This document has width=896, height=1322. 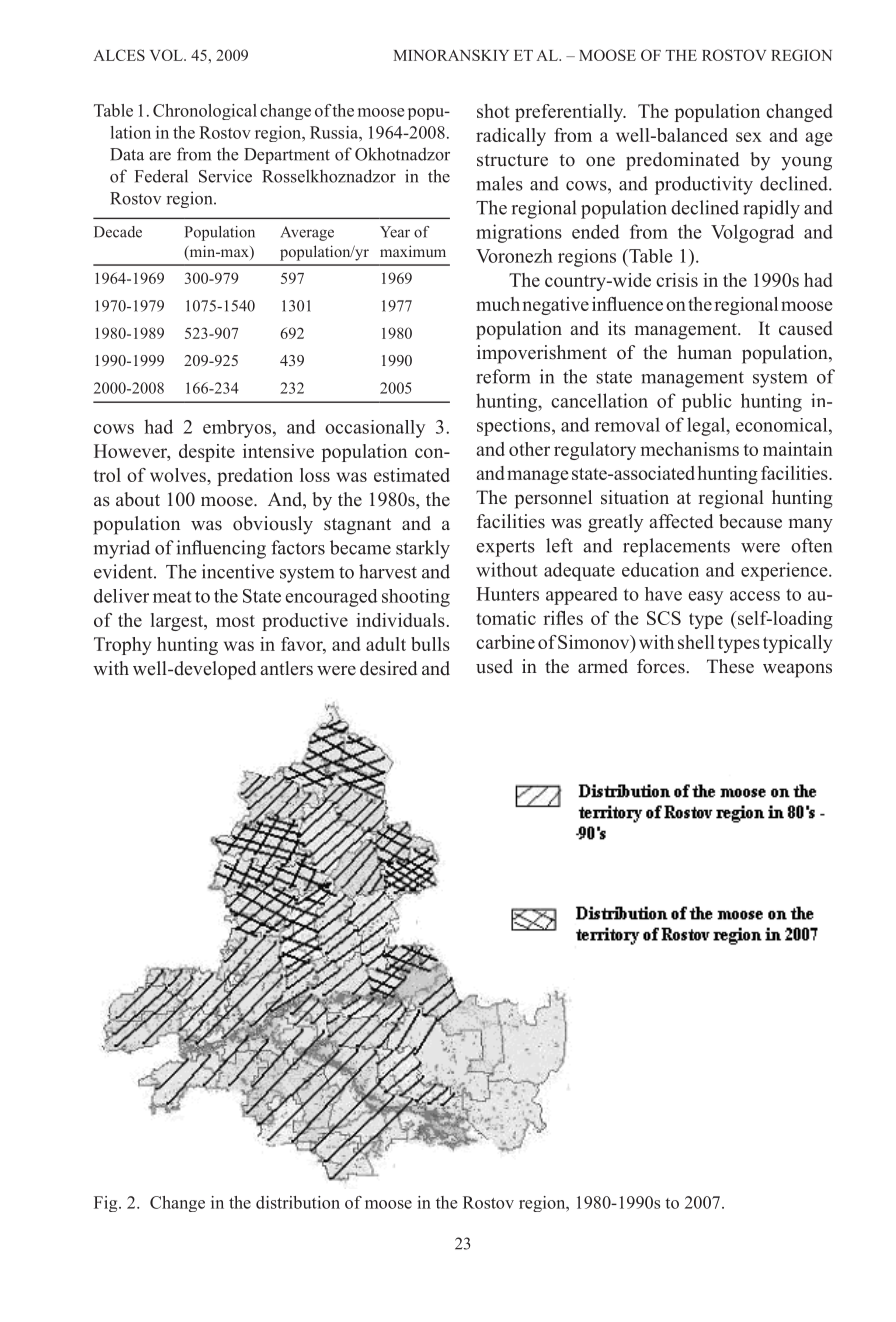 What do you see at coordinates (205, 112) in the document?
I see `Chronological` at bounding box center [205, 112].
